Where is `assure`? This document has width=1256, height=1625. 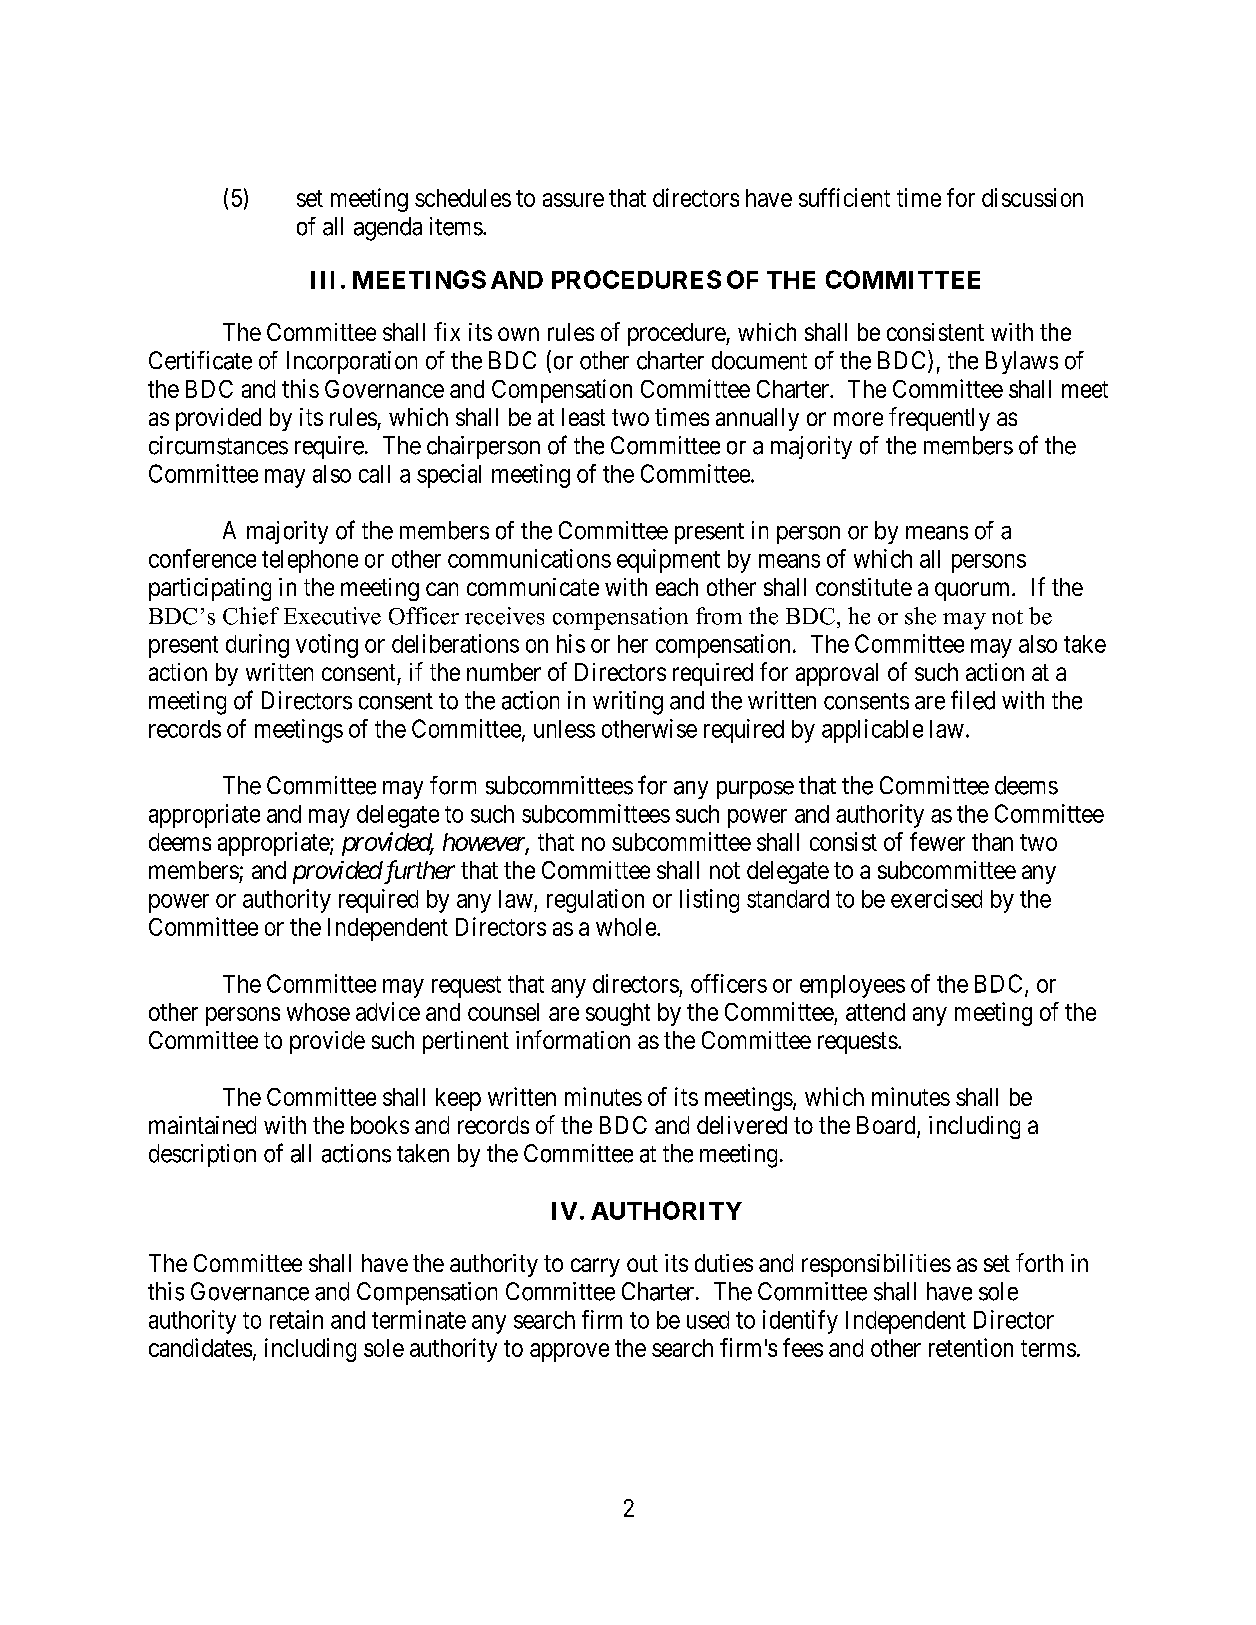
assure is located at coordinates (573, 200).
